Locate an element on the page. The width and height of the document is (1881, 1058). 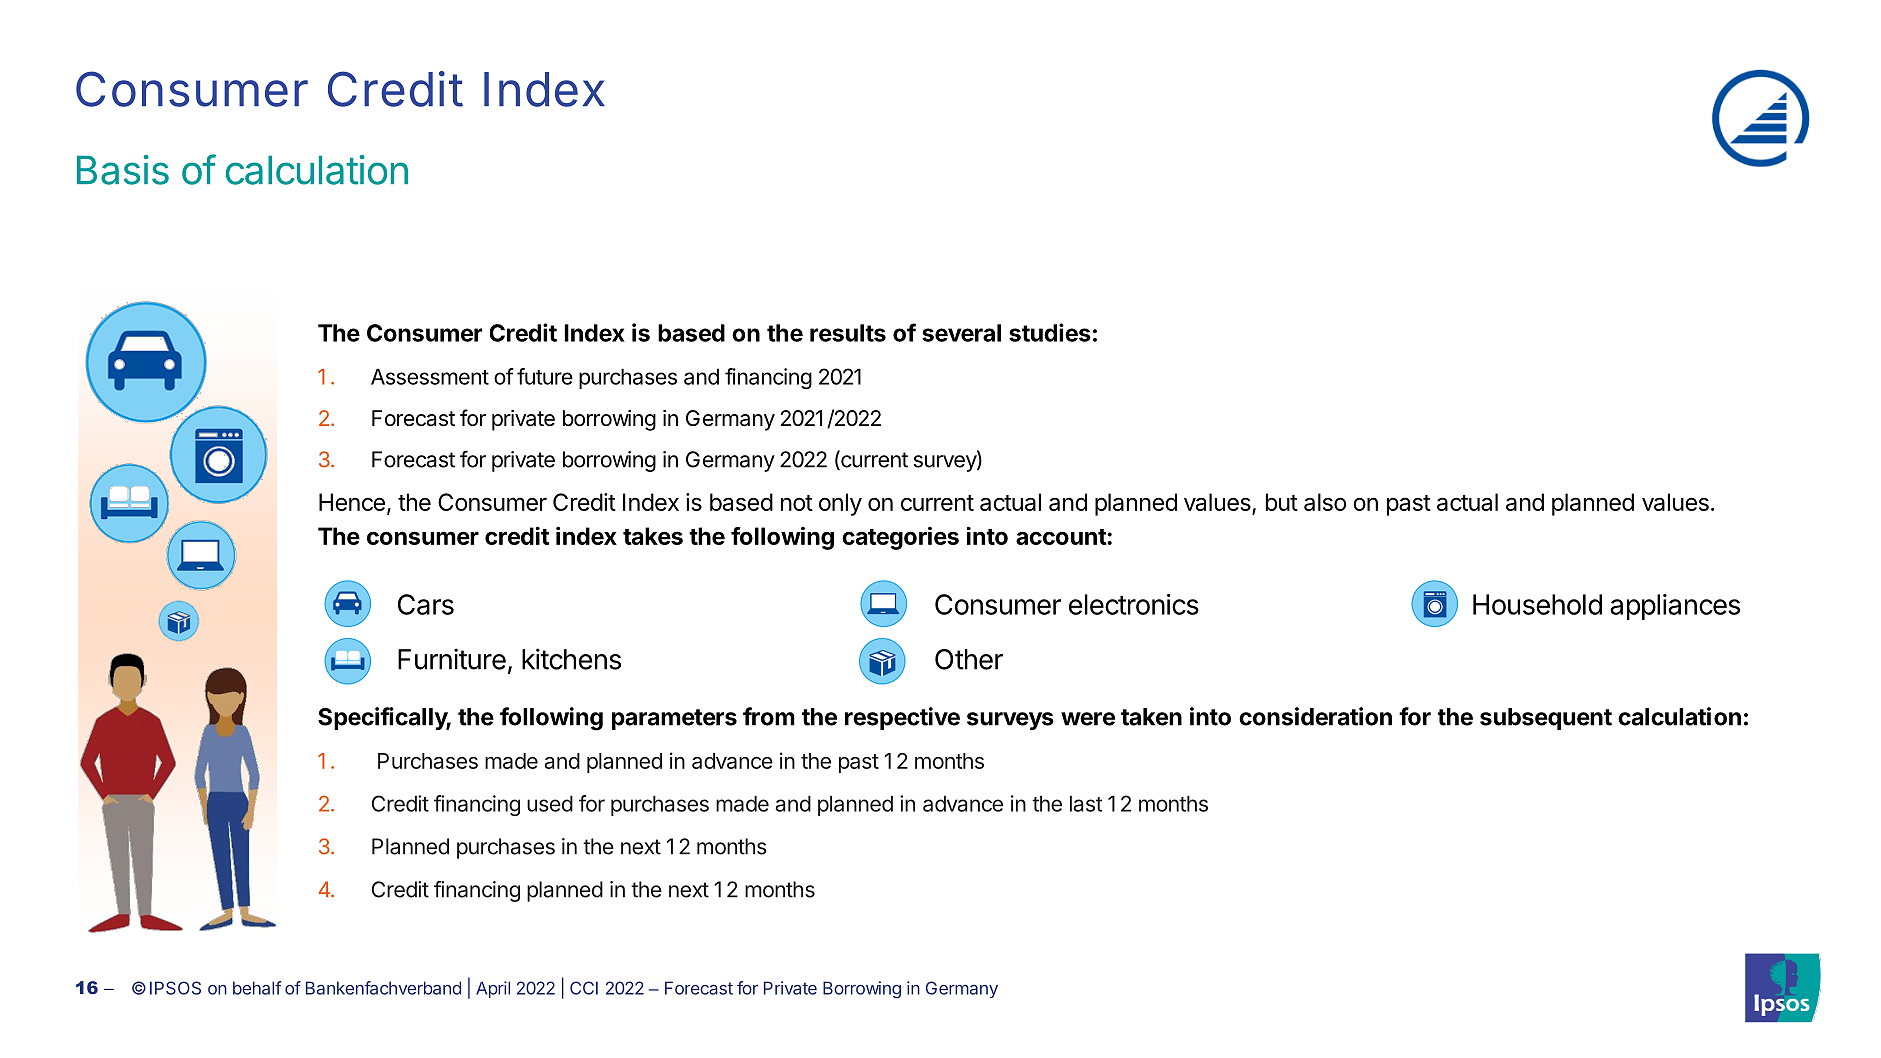
Basis is located at coordinates (123, 170).
